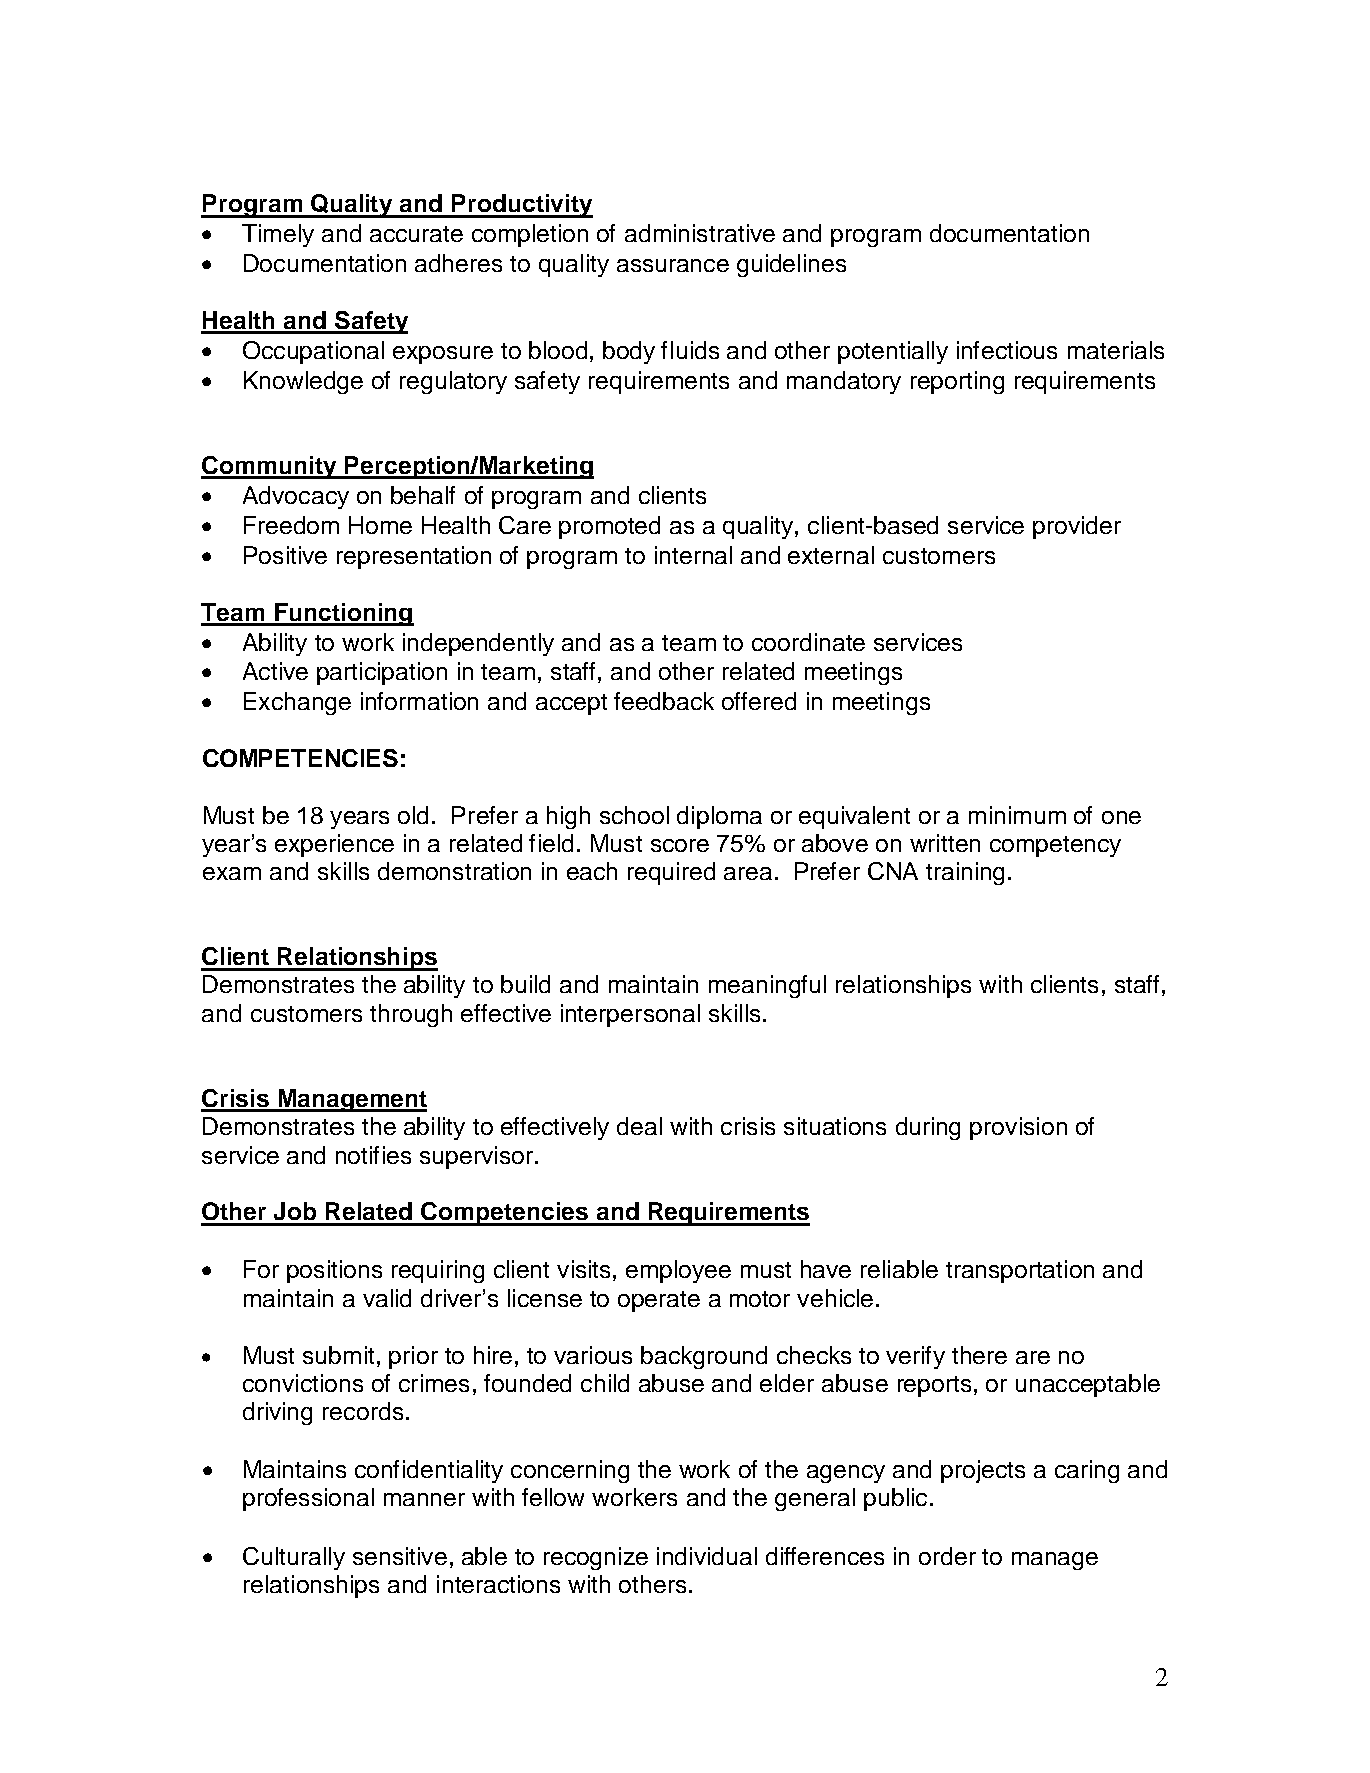  I want to click on Culturally, so click(294, 1558).
